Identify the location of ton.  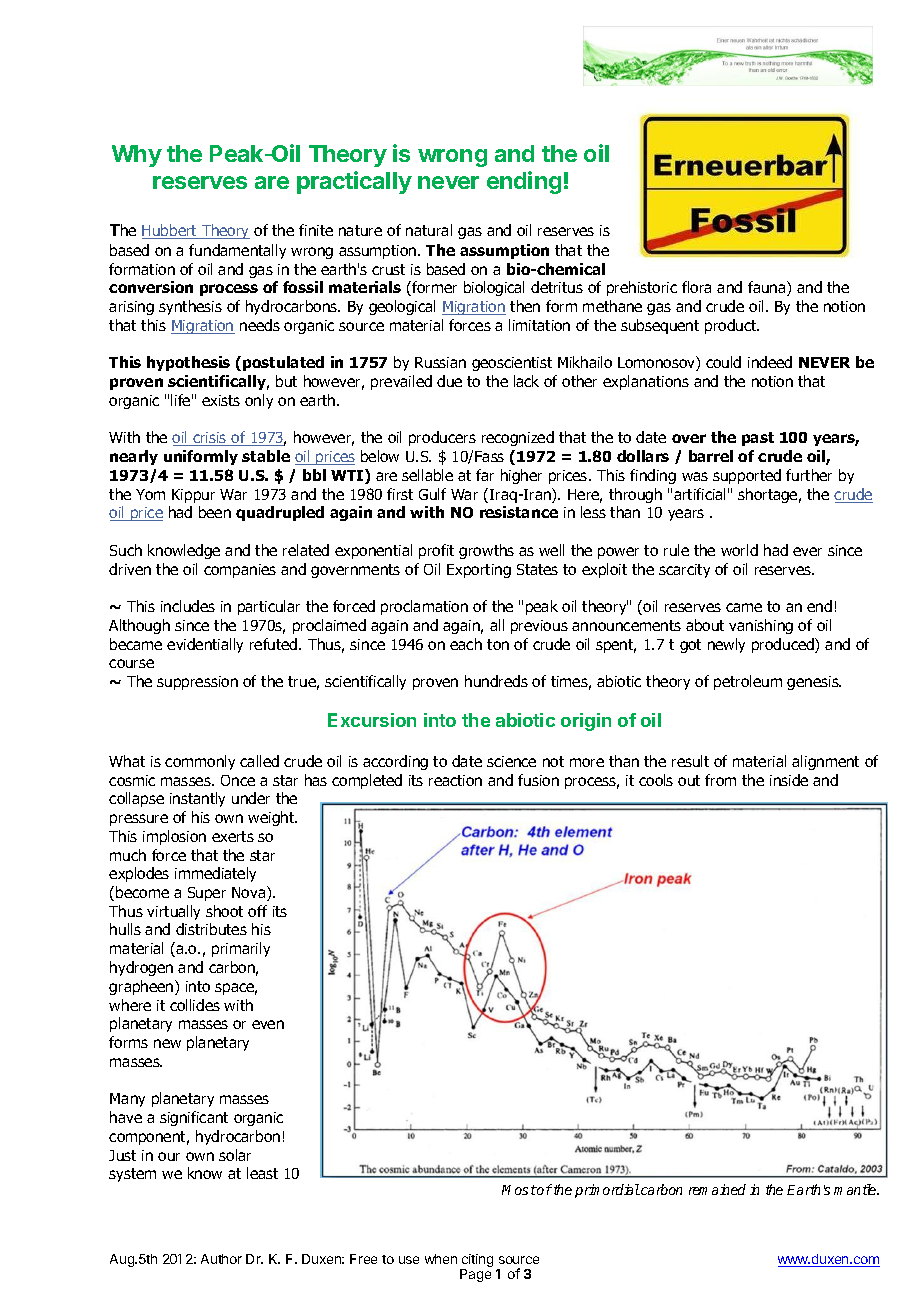
(498, 644).
